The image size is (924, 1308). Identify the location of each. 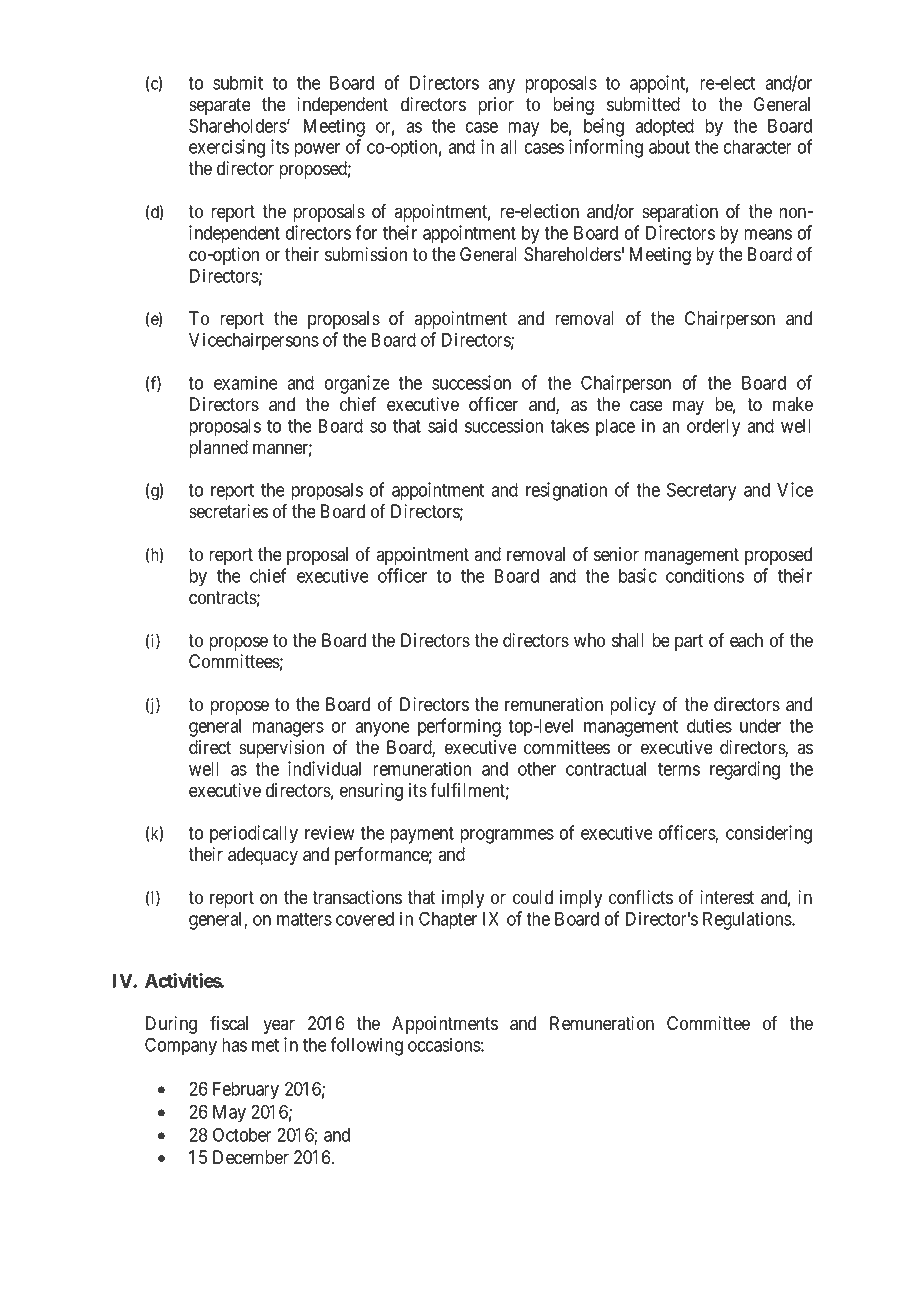
(746, 640).
